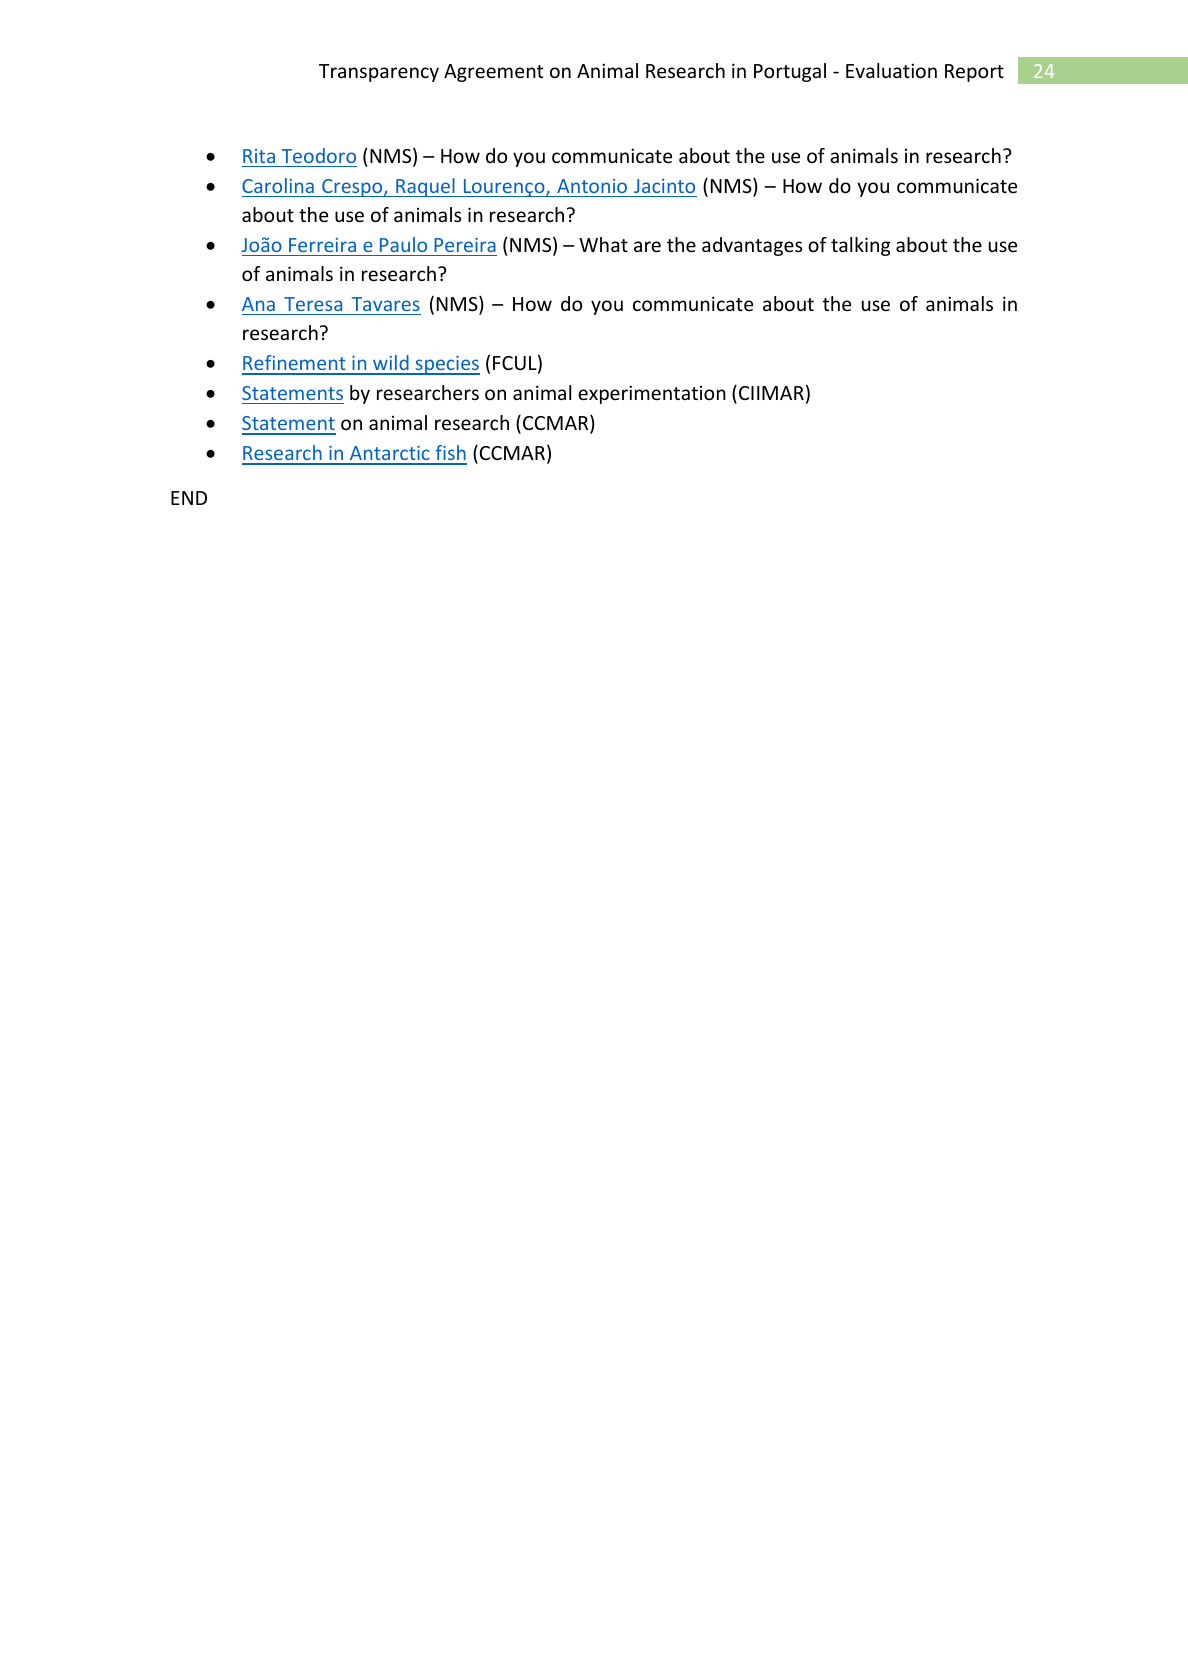  Describe the element at coordinates (860, 246) in the screenshot. I see `talking` at that location.
